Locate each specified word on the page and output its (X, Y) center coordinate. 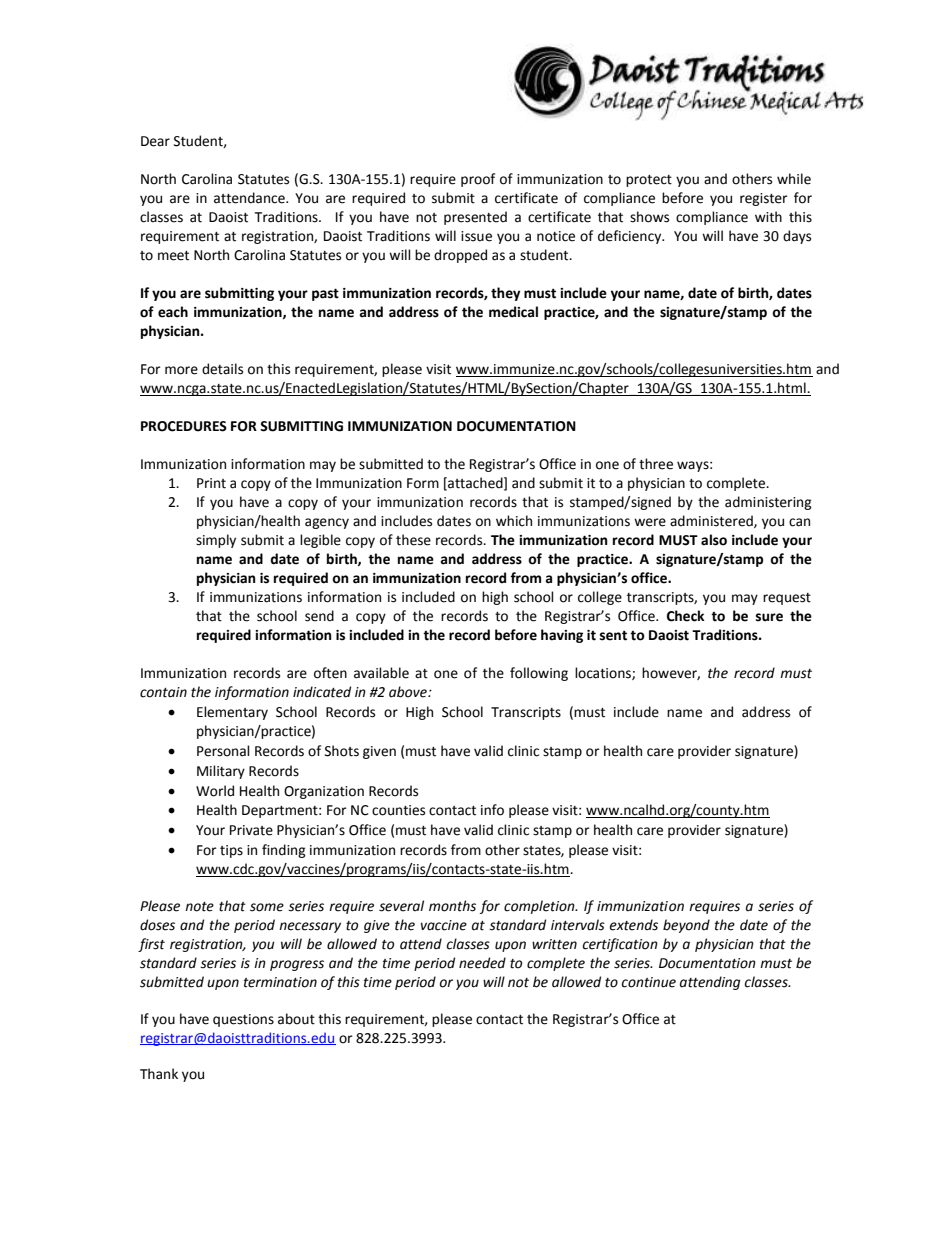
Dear (155, 141)
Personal (223, 751)
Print (211, 483)
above (409, 692)
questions (243, 1020)
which (514, 521)
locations (604, 673)
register (764, 199)
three (656, 464)
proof (478, 180)
